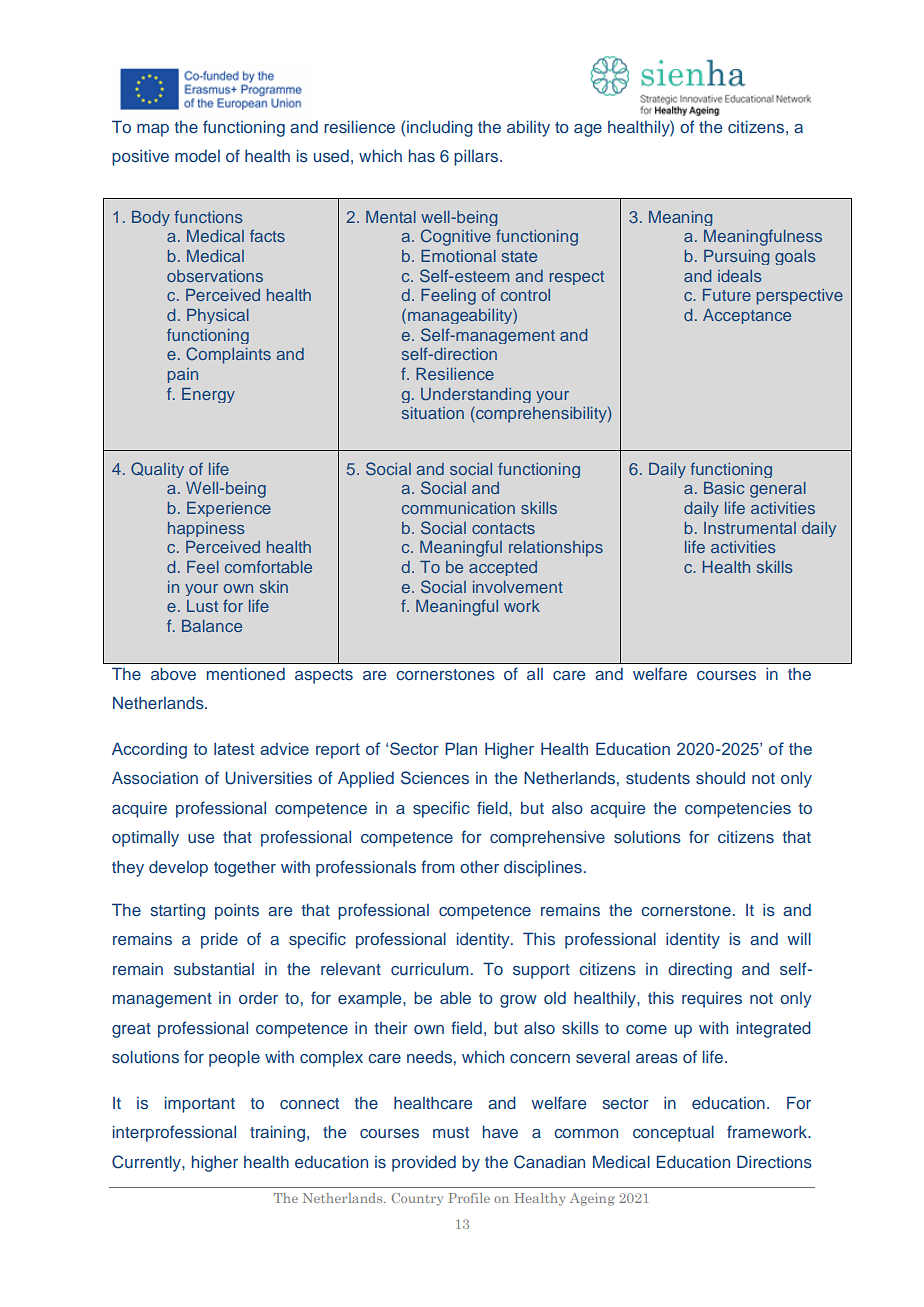 Image resolution: width=924 pixels, height=1307 pixels. Describe the element at coordinates (673, 1133) in the image. I see `conceptual` at that location.
